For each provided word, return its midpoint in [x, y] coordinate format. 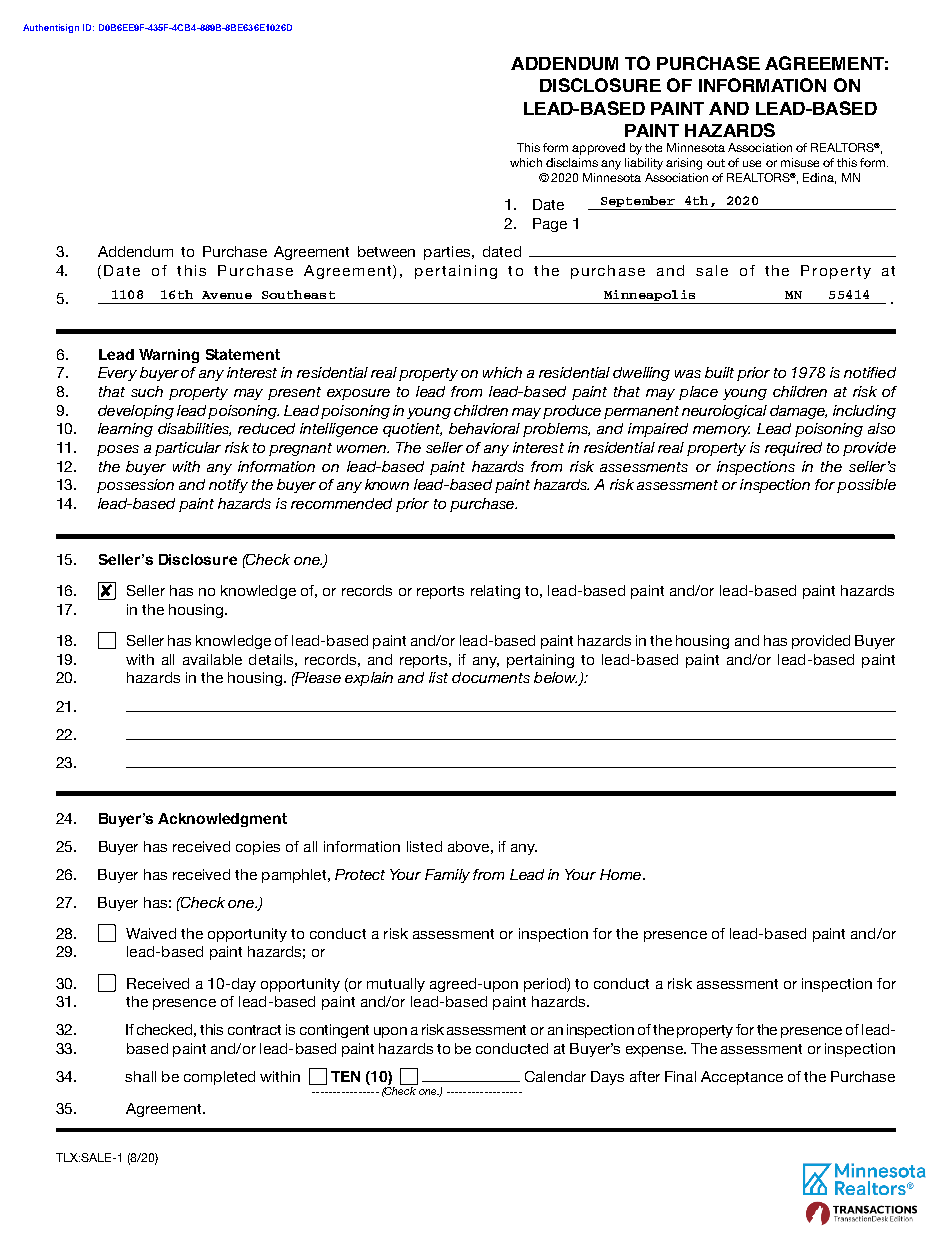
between [386, 251]
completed [219, 1078]
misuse [800, 162]
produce [572, 412]
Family [447, 876]
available [212, 659]
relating [495, 592]
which [526, 162]
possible [866, 486]
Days [607, 1078]
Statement [243, 354]
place [698, 393]
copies [258, 848]
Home [620, 874]
